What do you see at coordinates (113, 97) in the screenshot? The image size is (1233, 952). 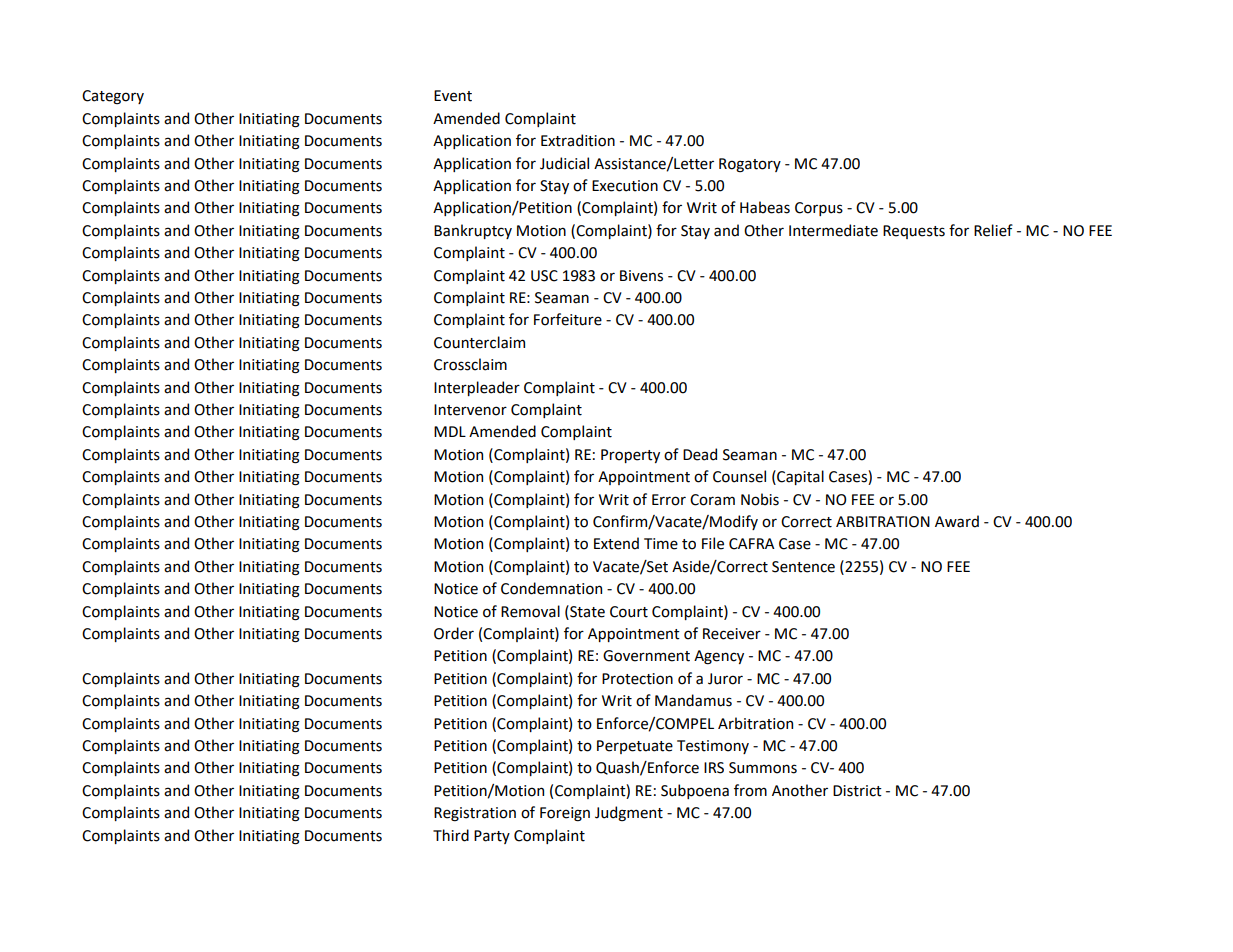 I see `Category` at bounding box center [113, 97].
